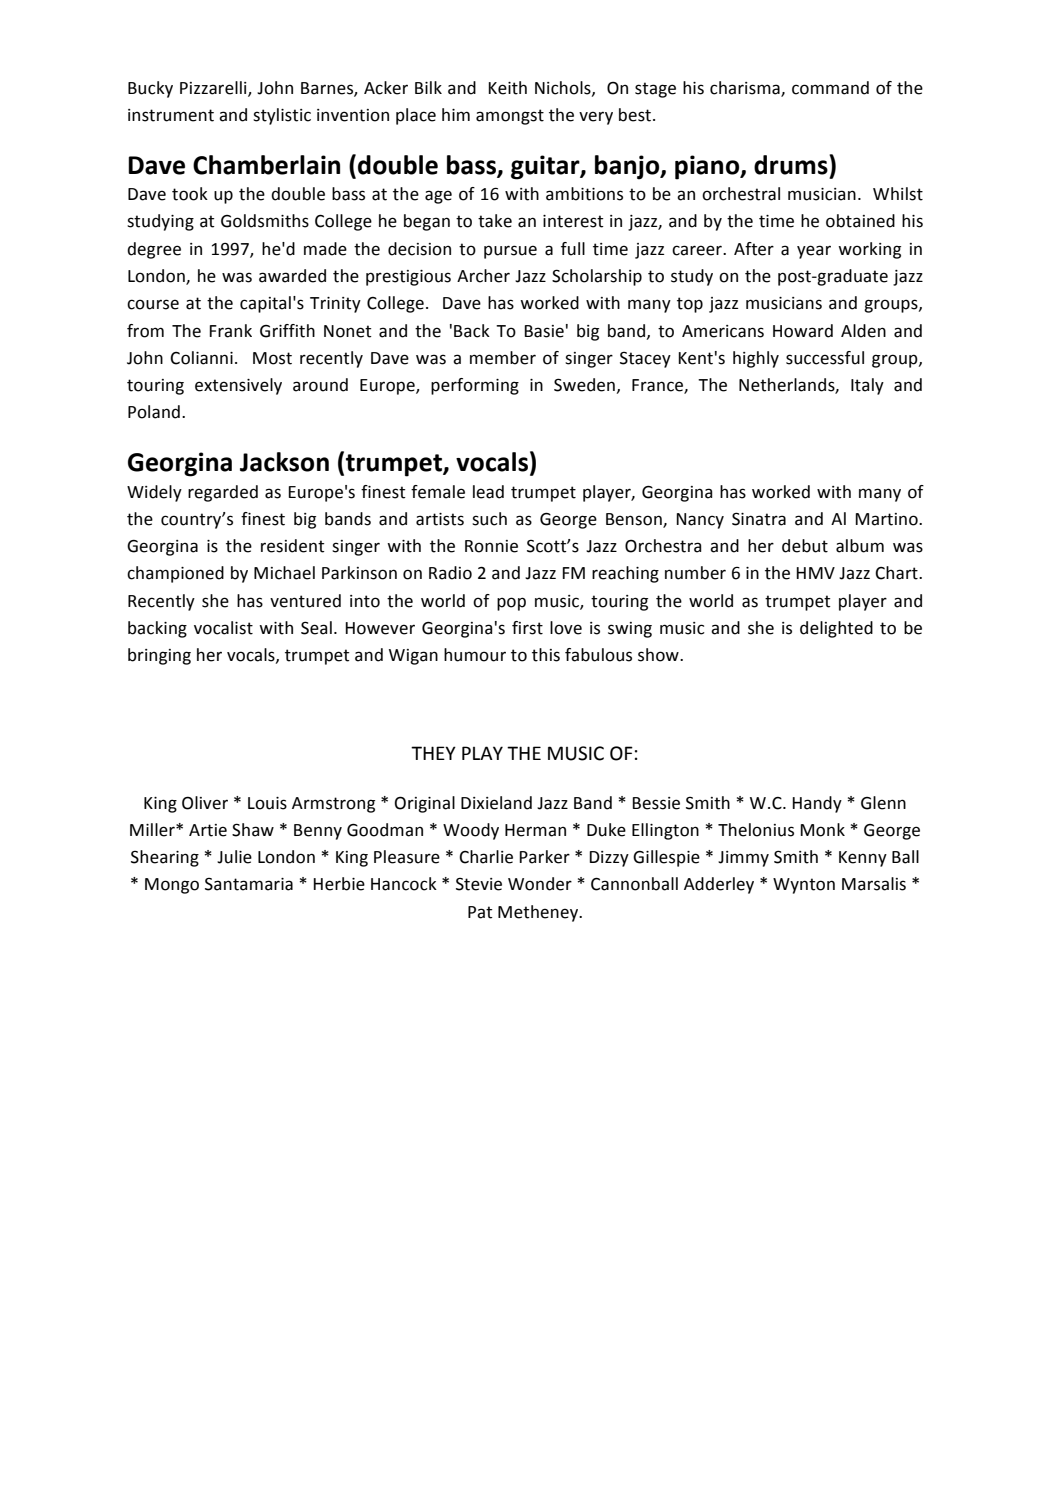 This screenshot has width=1050, height=1486. Describe the element at coordinates (540, 884) in the screenshot. I see `Wonder` at that location.
